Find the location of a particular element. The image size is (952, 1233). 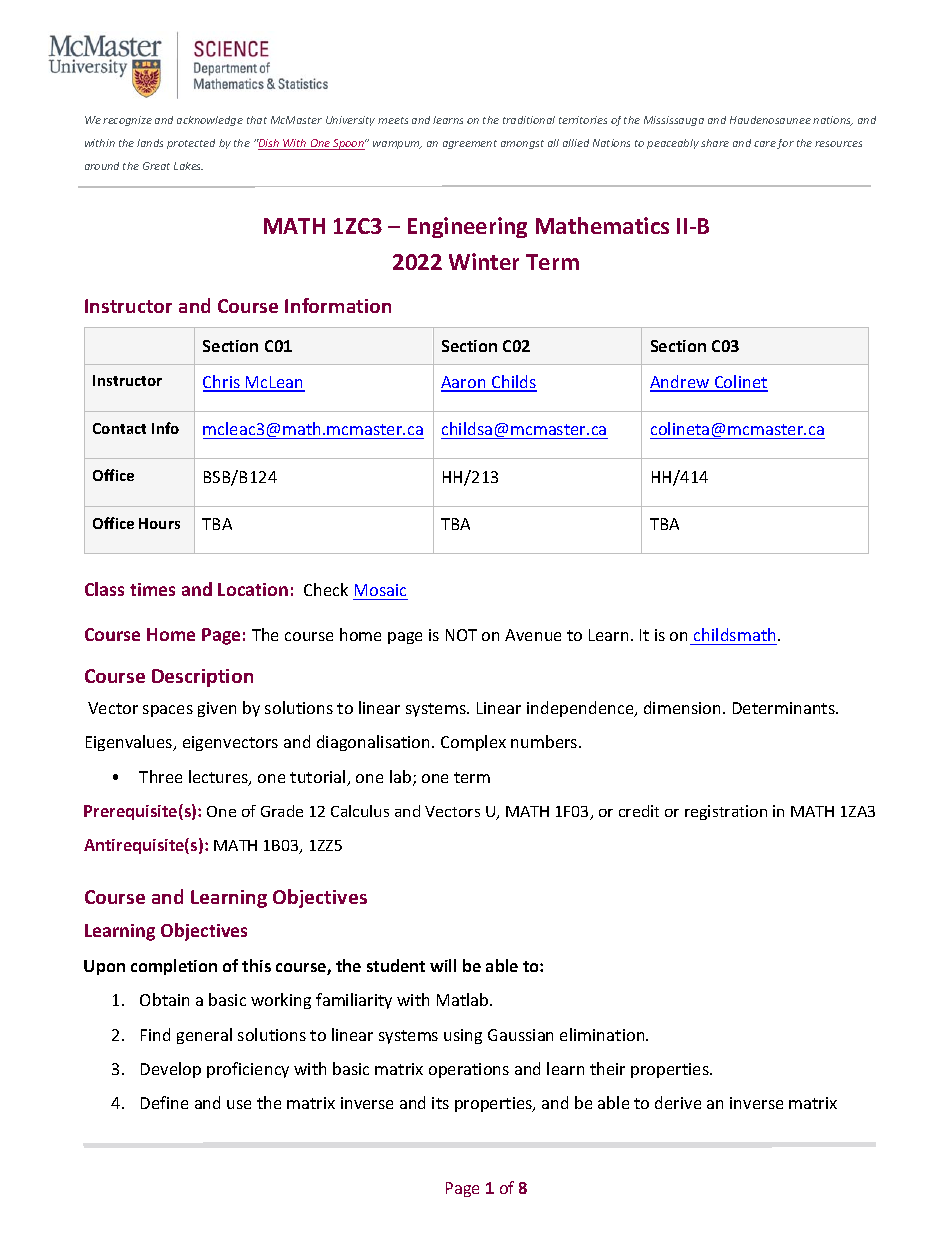

registration is located at coordinates (726, 812).
